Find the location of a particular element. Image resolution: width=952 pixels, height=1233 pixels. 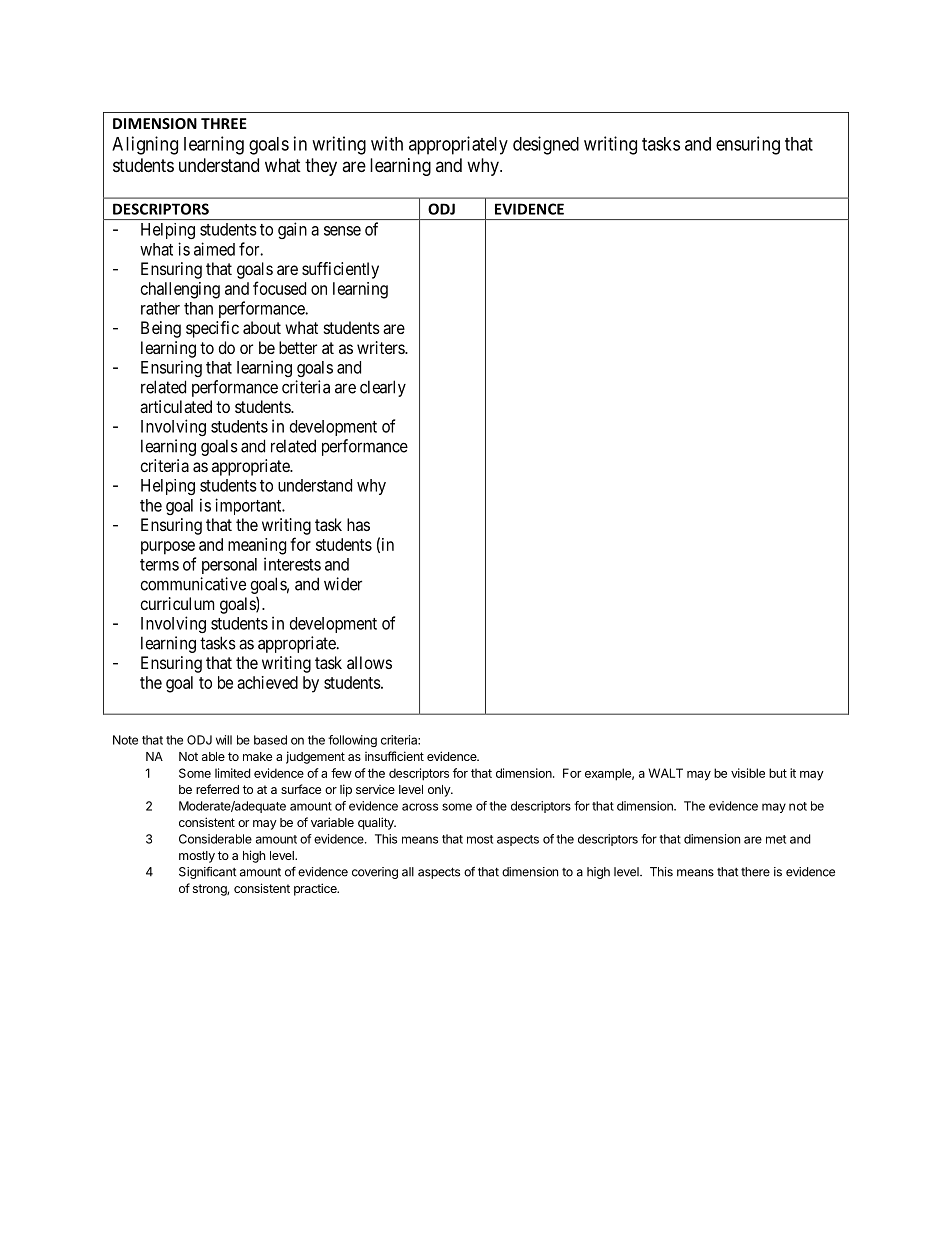

wider is located at coordinates (343, 584).
